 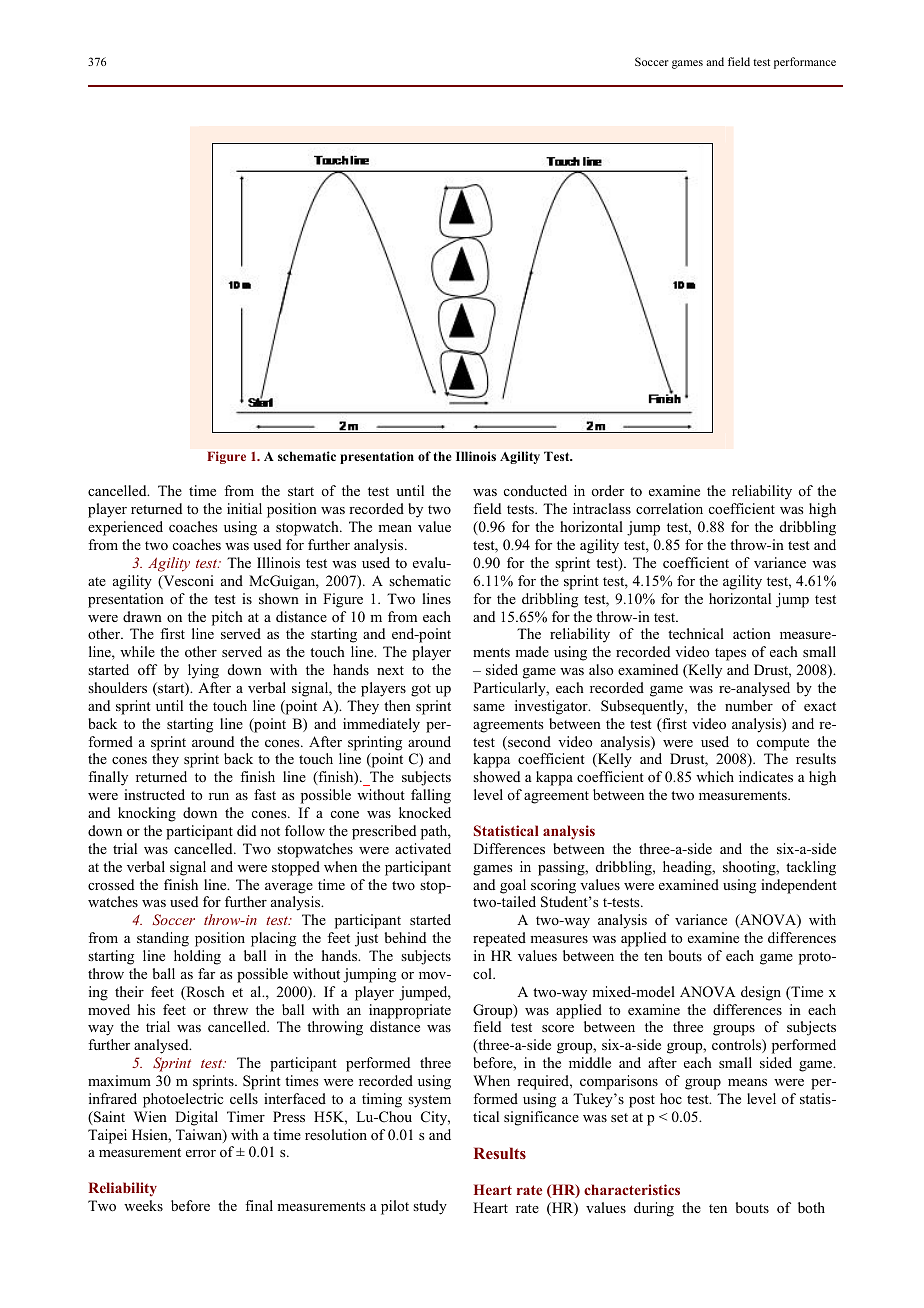 I want to click on error, so click(x=201, y=1153).
